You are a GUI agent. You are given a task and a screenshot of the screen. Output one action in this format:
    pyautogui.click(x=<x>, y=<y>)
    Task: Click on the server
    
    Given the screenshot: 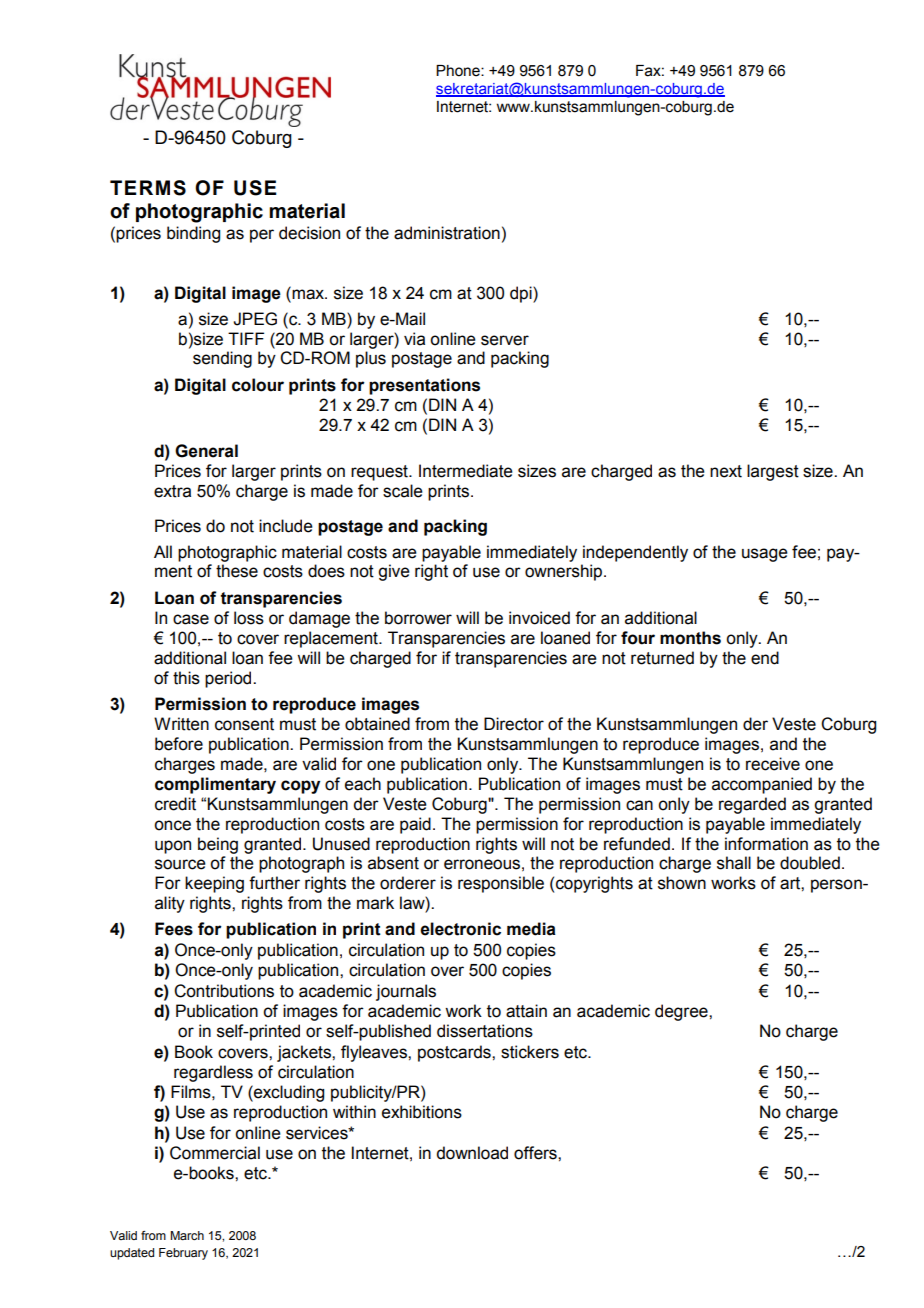 What is the action you would take?
    pyautogui.click(x=505, y=340)
